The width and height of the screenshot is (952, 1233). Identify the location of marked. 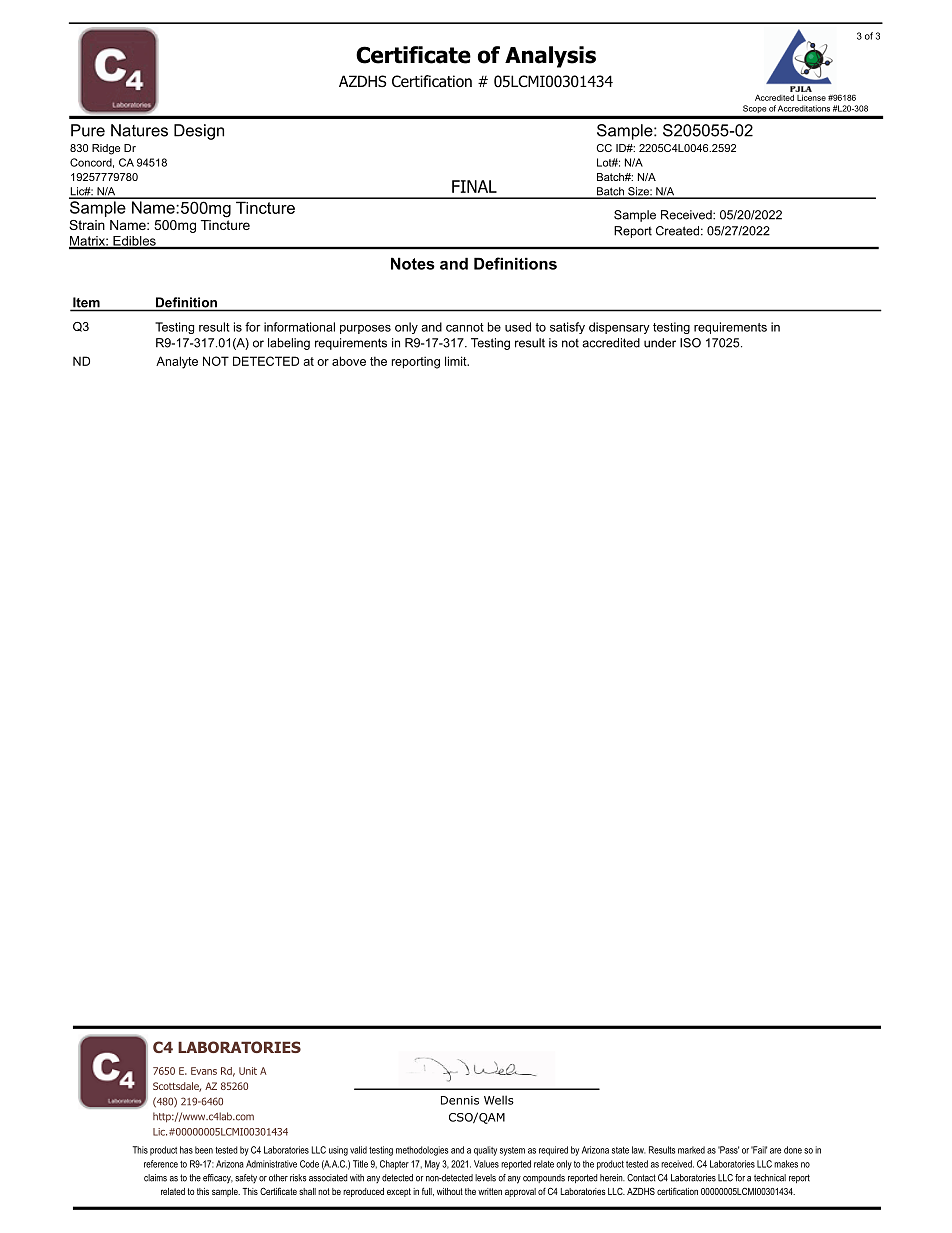
(691, 1150).
